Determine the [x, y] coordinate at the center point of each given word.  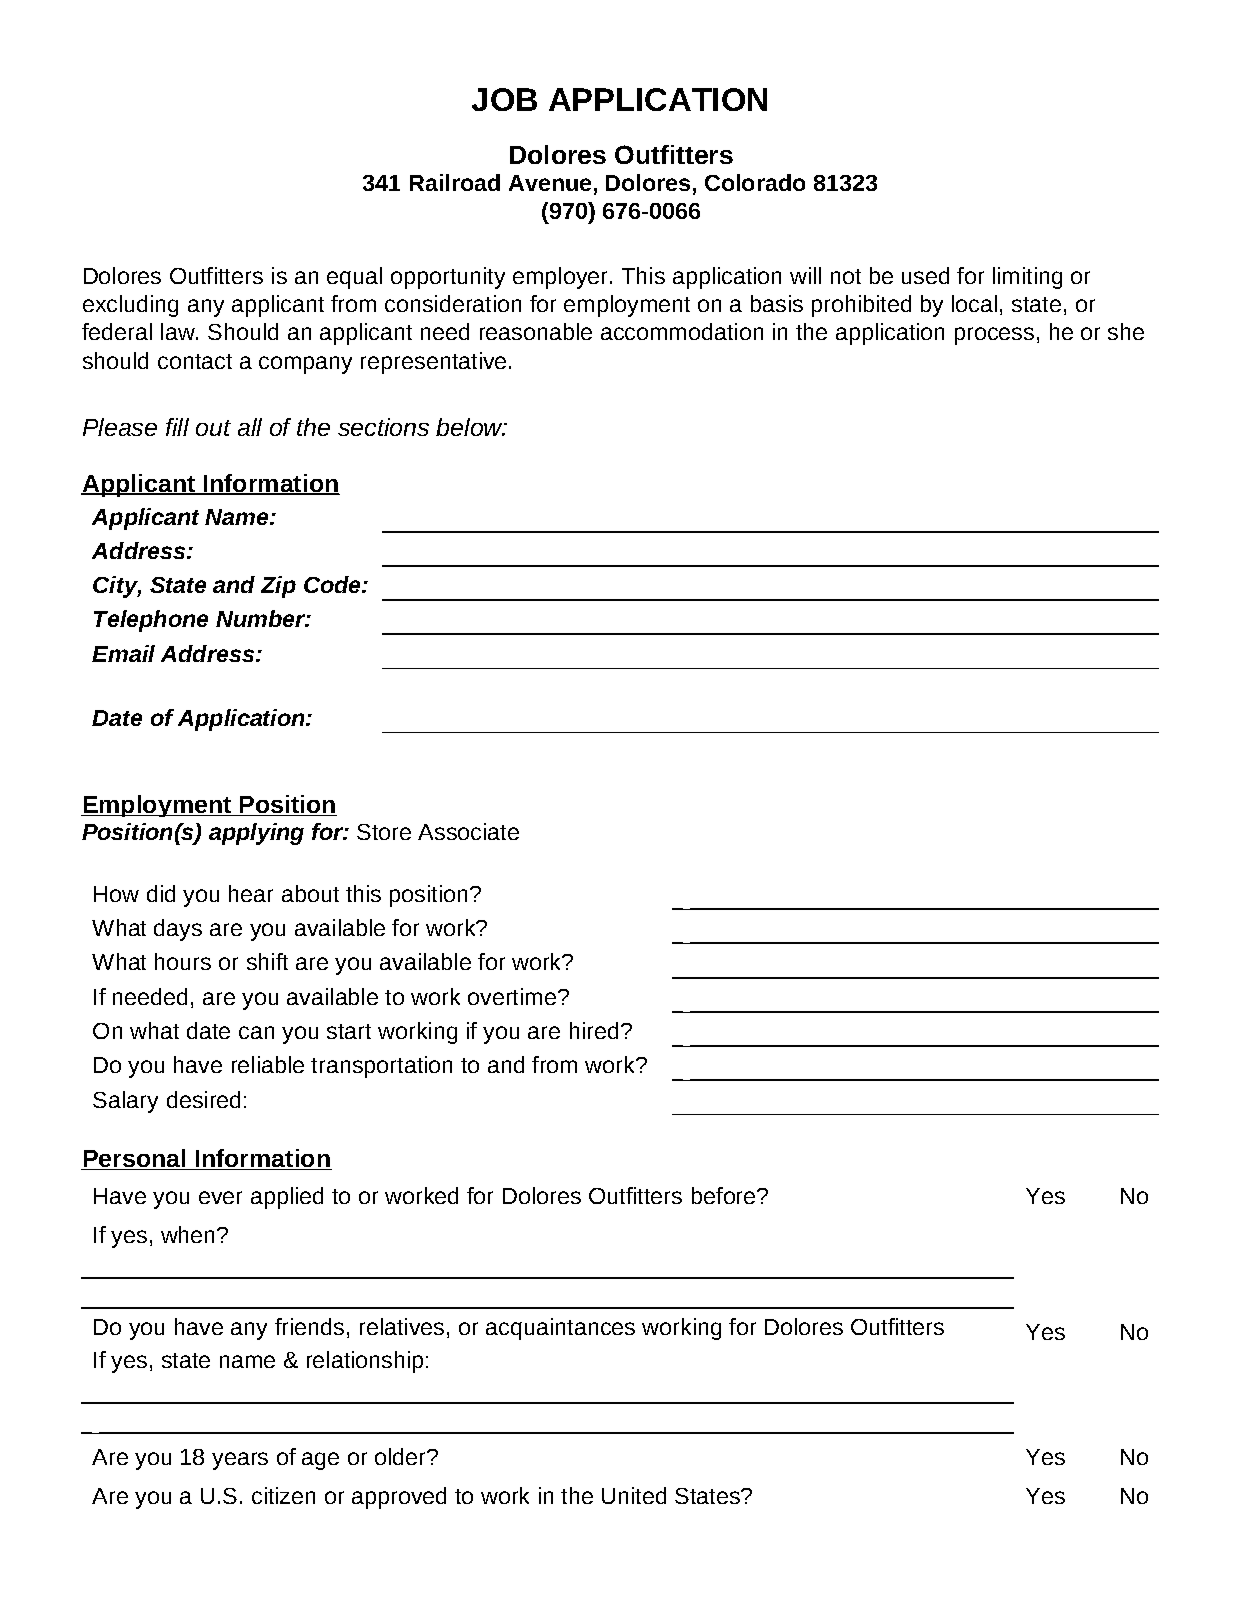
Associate [468, 831]
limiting [1027, 278]
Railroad [455, 182]
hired [594, 1030]
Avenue [550, 183]
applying [256, 834]
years [240, 1461]
